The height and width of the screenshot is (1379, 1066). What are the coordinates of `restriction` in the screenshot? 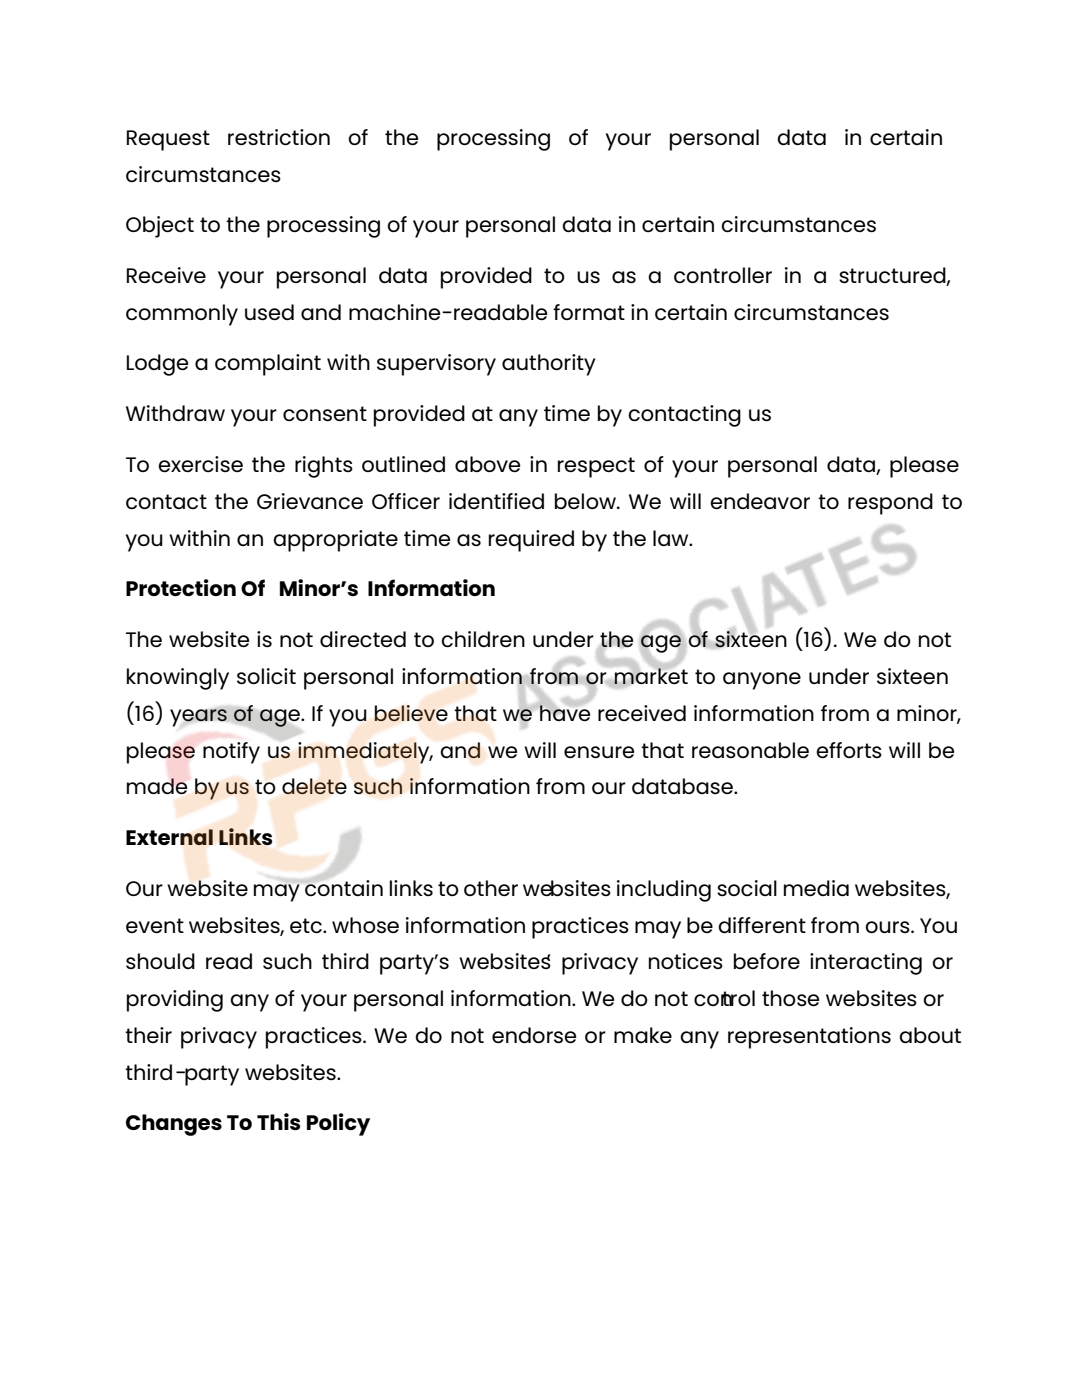 It's located at (279, 137).
